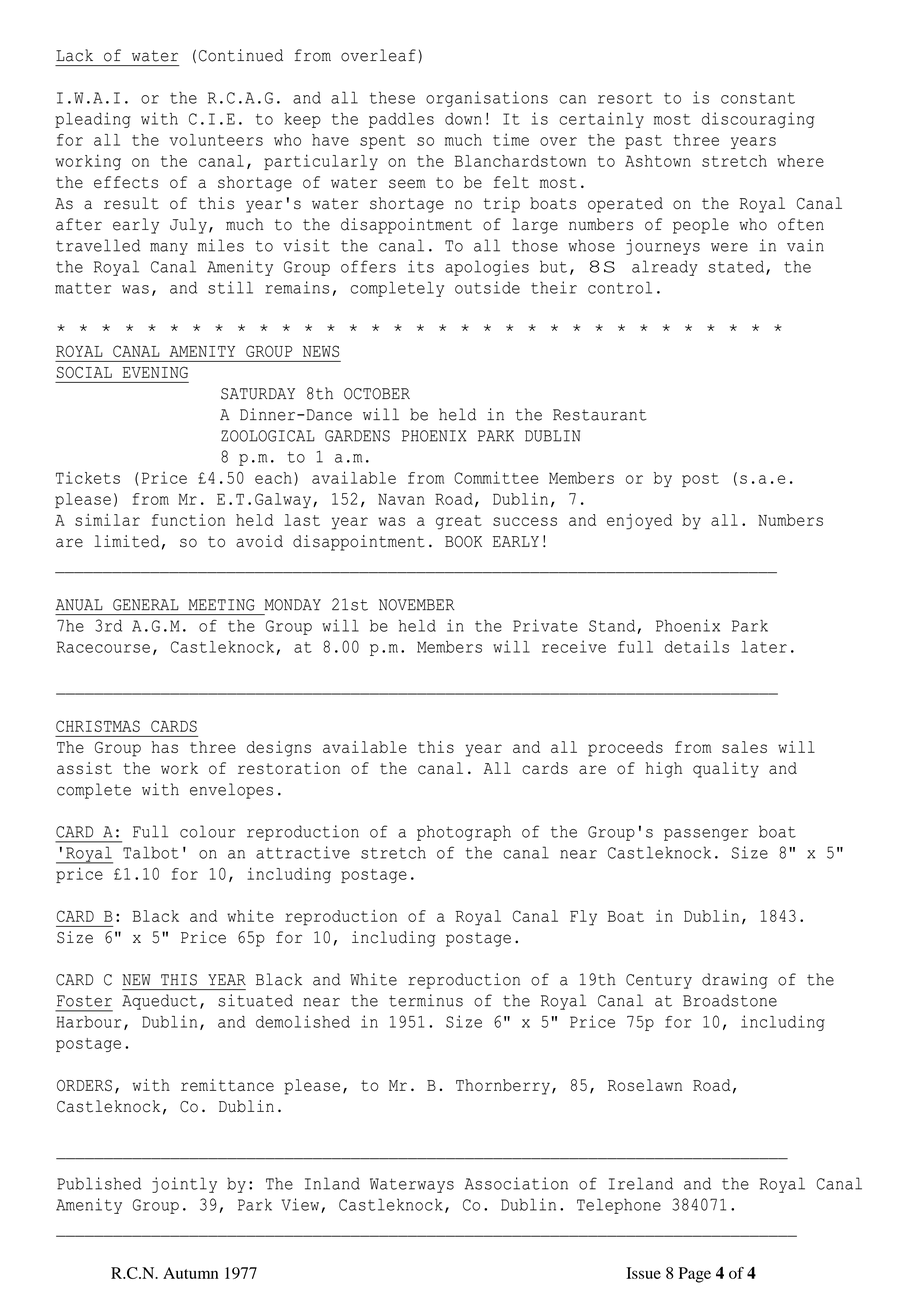 This screenshot has width=924, height=1308. I want to click on volunteers, so click(216, 140).
